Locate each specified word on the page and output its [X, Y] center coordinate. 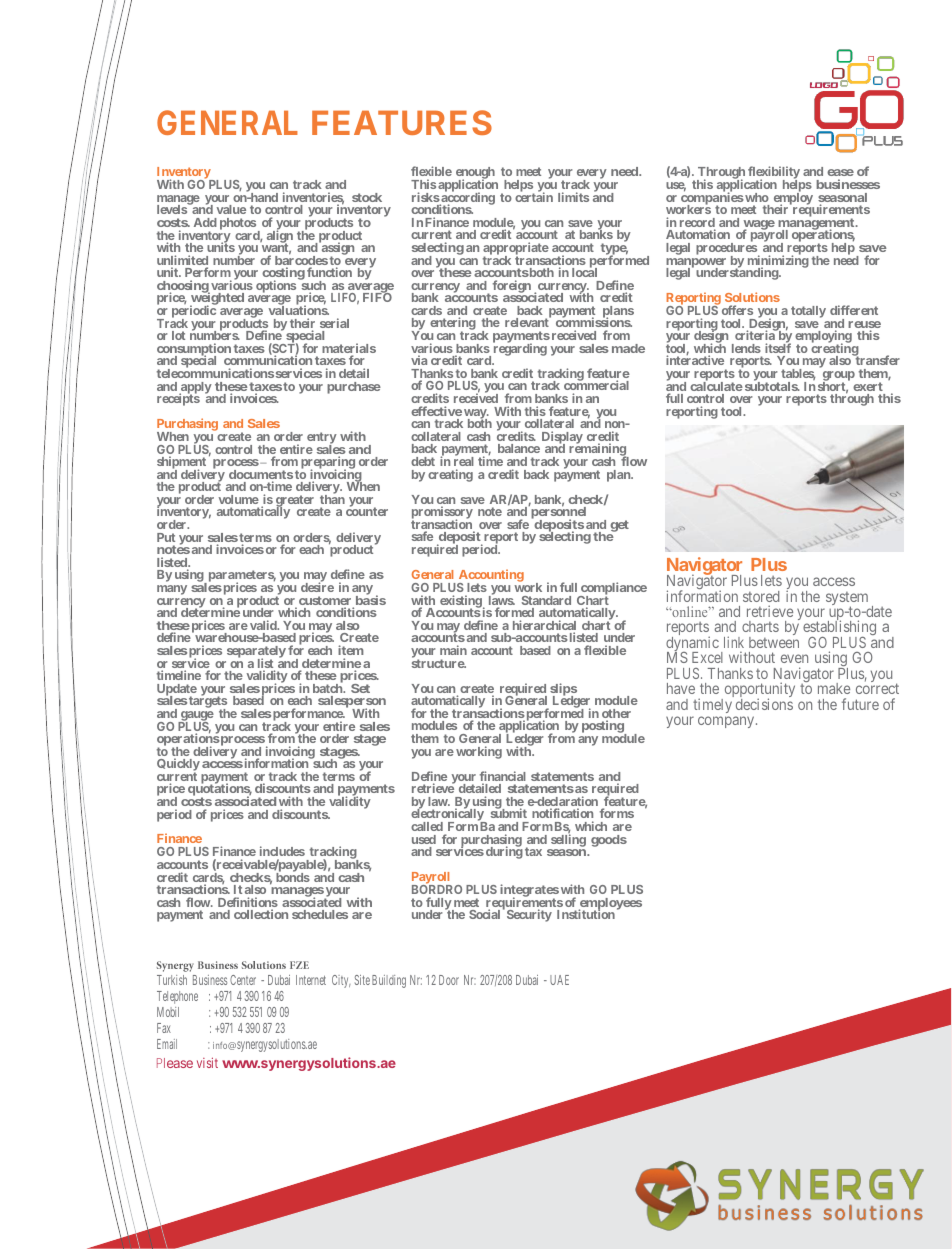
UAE [559, 980]
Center [243, 980]
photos [238, 224]
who [756, 197]
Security [528, 915]
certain [534, 196]
